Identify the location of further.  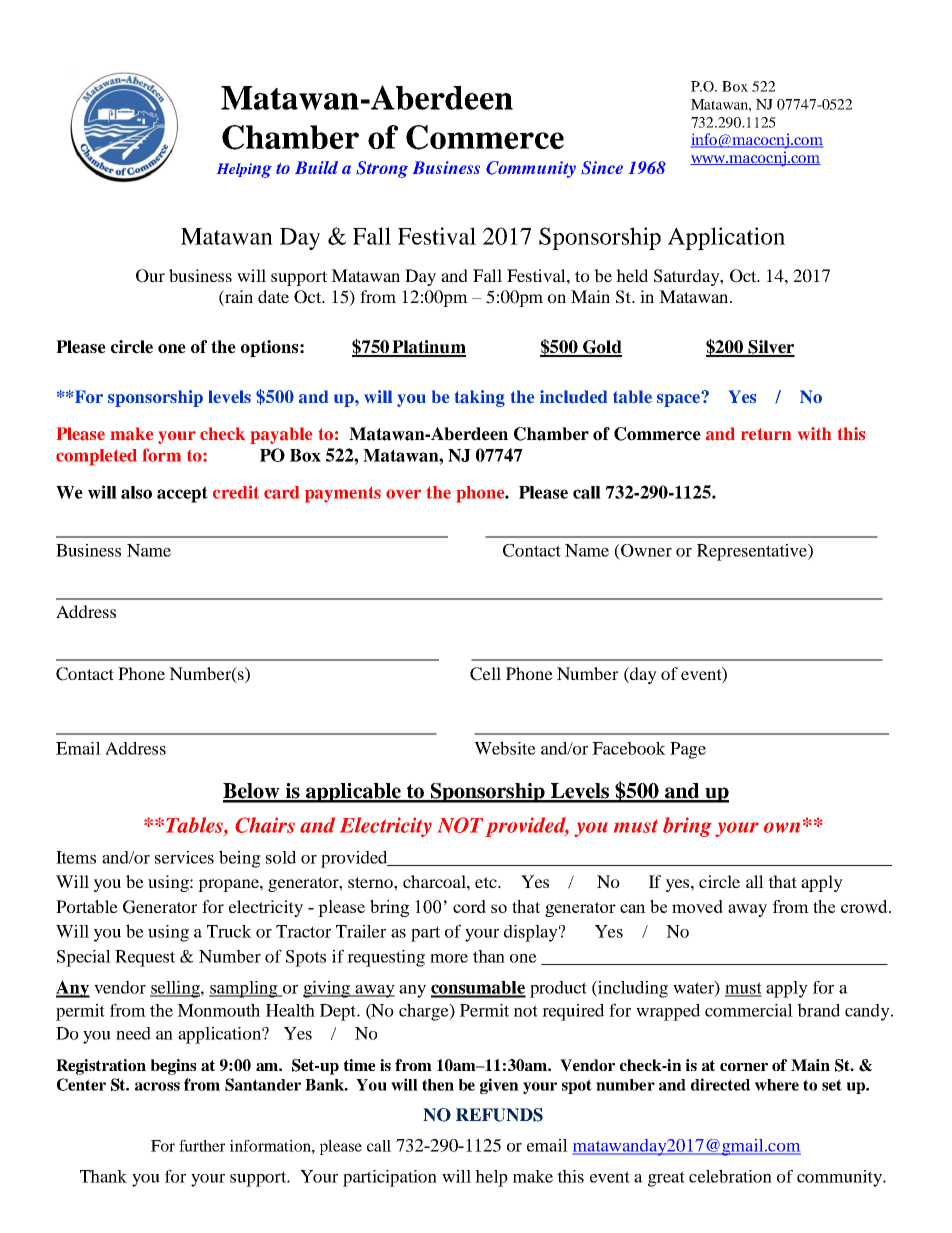
(202, 1146).
